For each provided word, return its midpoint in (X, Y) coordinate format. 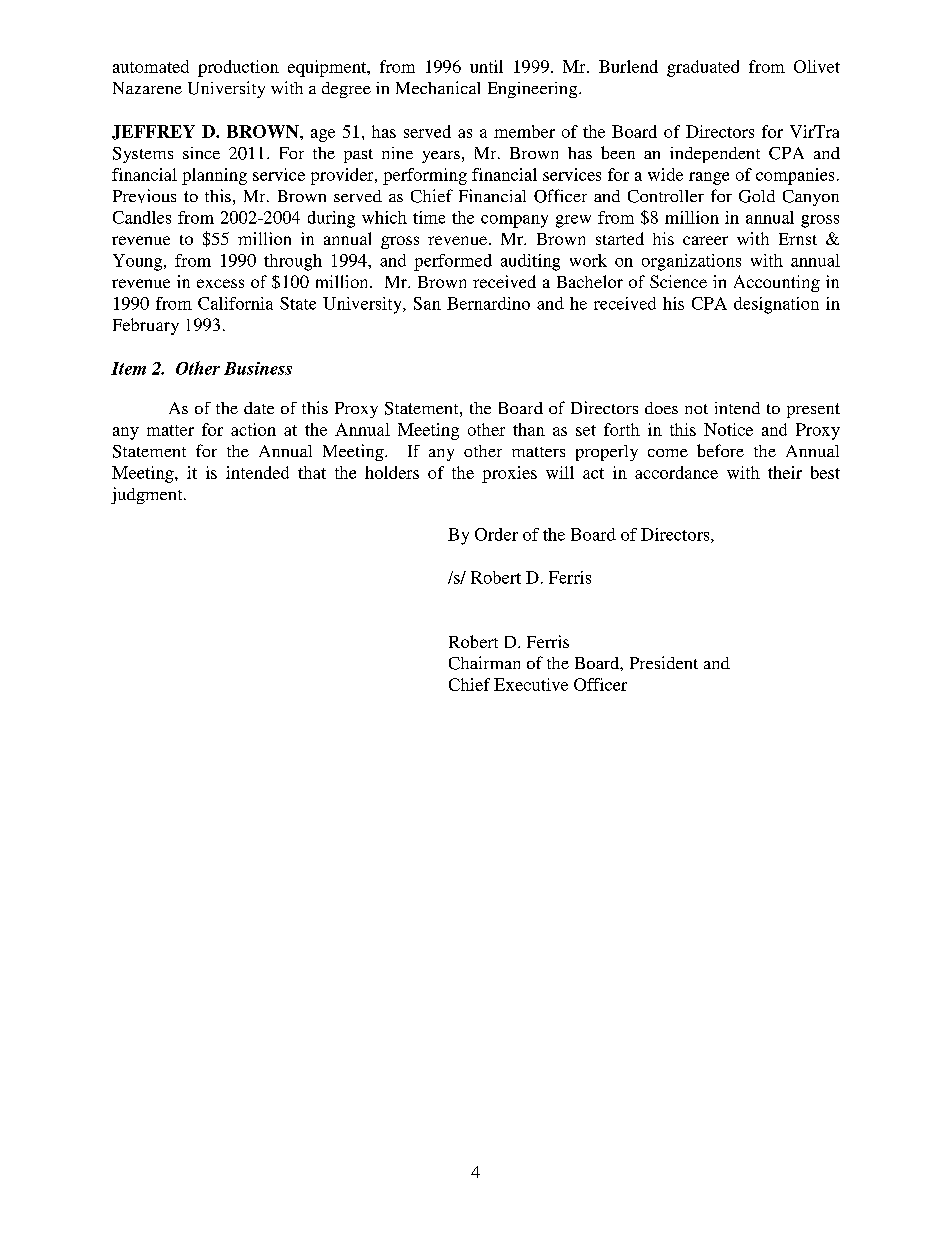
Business (258, 368)
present (813, 410)
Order (496, 534)
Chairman (484, 663)
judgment (148, 495)
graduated (703, 68)
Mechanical (438, 87)
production (238, 68)
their (785, 472)
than (529, 429)
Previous (144, 196)
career (705, 240)
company (514, 221)
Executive (531, 684)
